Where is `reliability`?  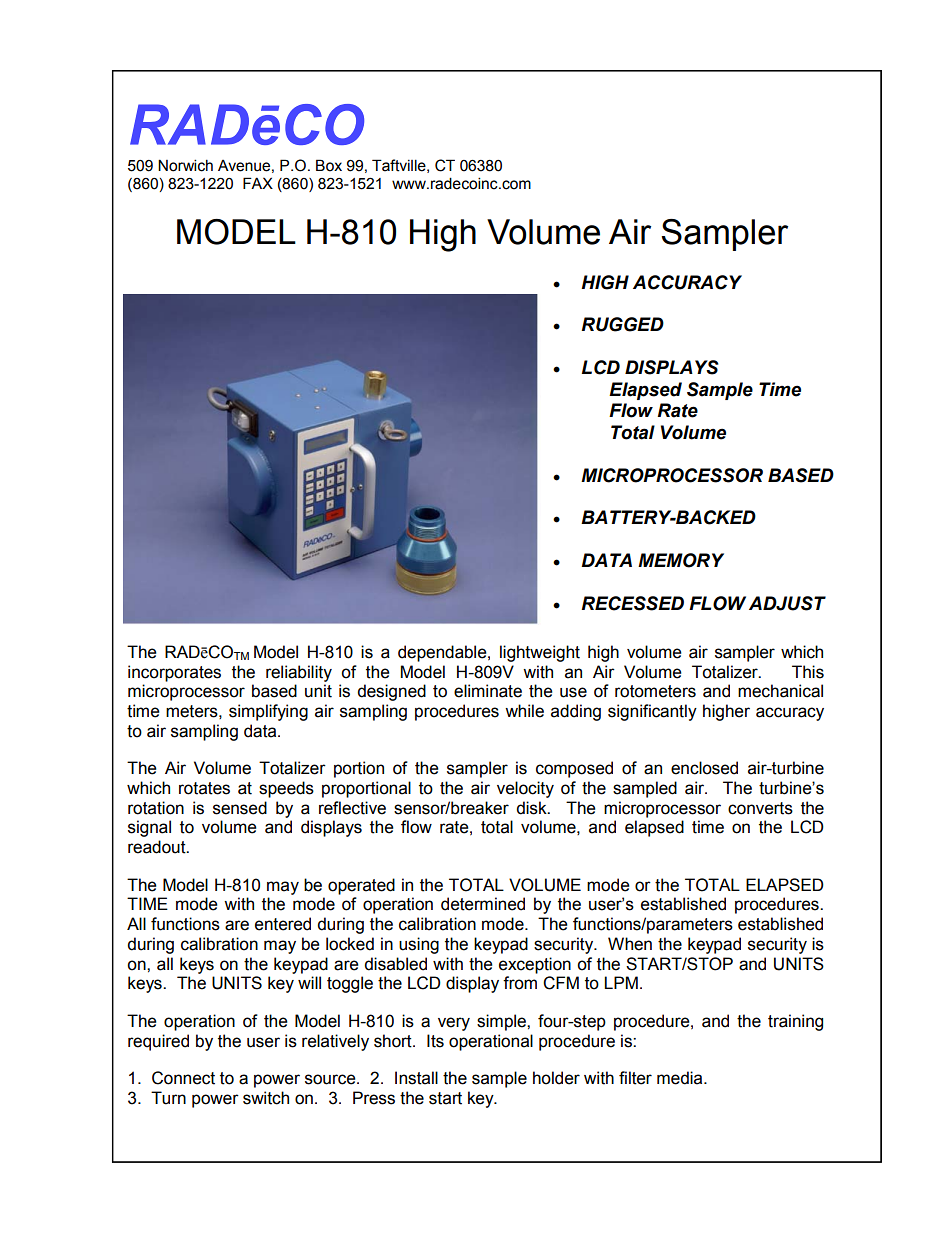
reliability is located at coordinates (299, 673).
